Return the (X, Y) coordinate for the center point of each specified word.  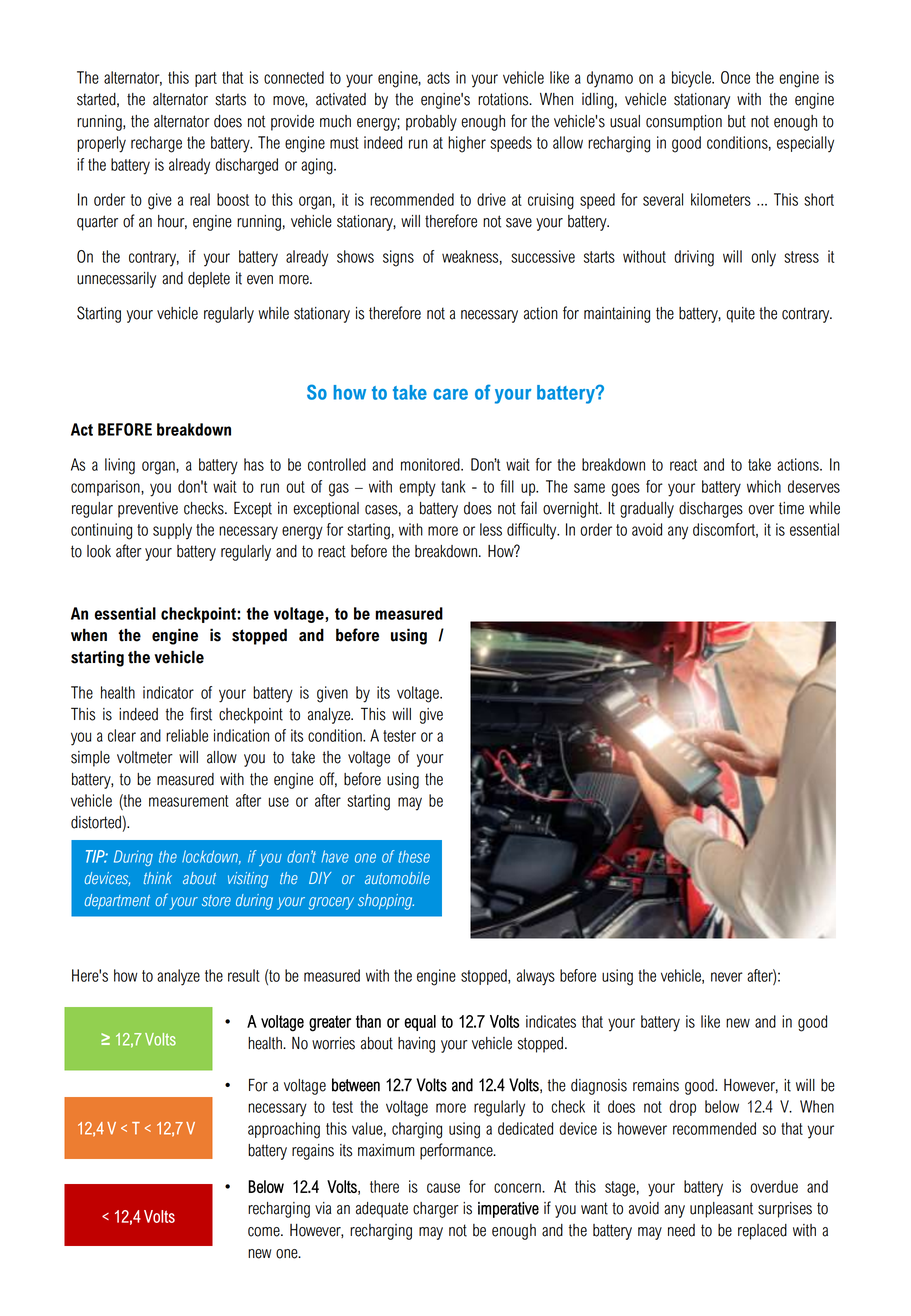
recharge (156, 144)
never (727, 977)
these (414, 857)
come (265, 1232)
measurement (189, 801)
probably (431, 123)
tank (453, 486)
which (764, 486)
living (120, 466)
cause (443, 1188)
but (737, 121)
